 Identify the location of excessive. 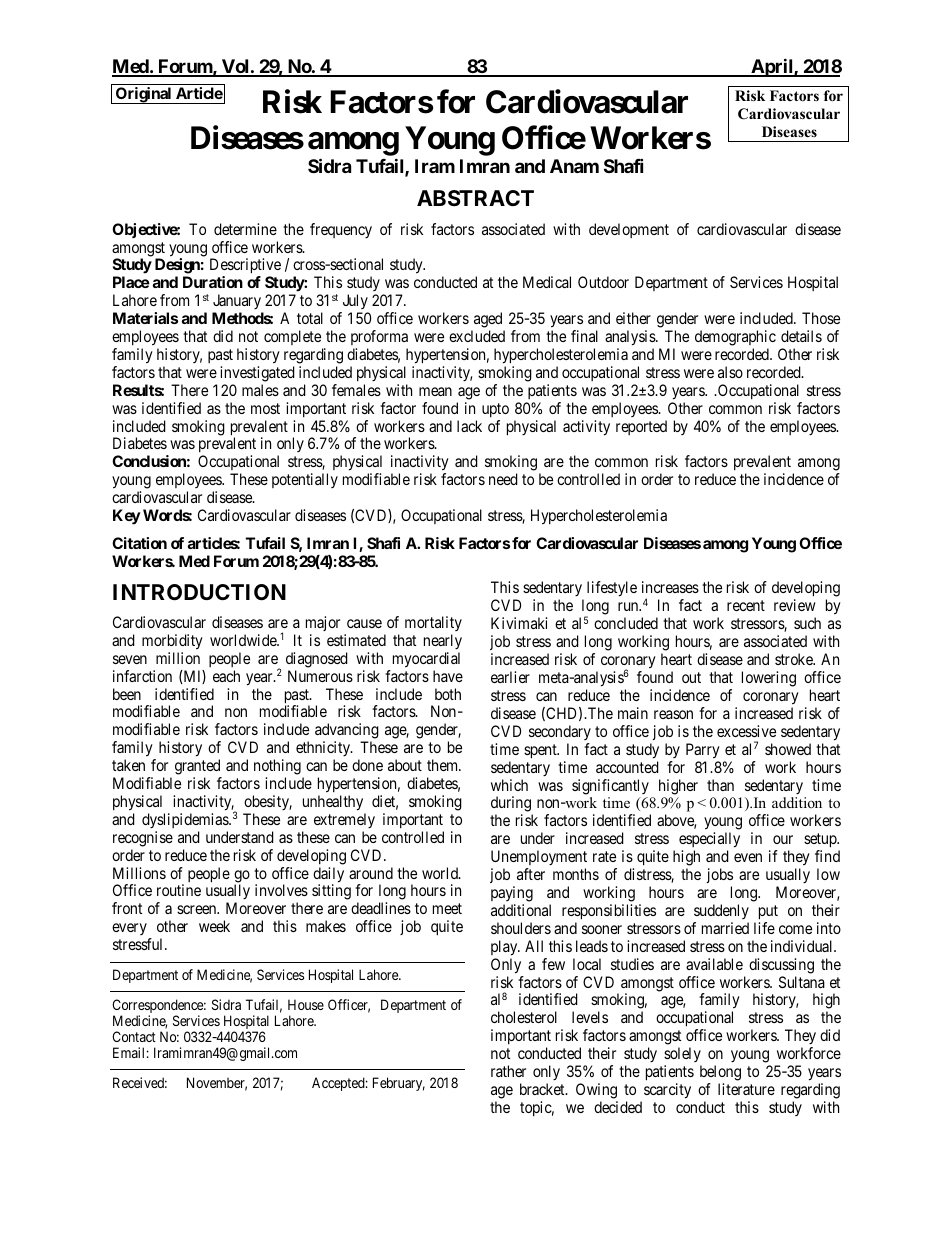
(746, 731).
